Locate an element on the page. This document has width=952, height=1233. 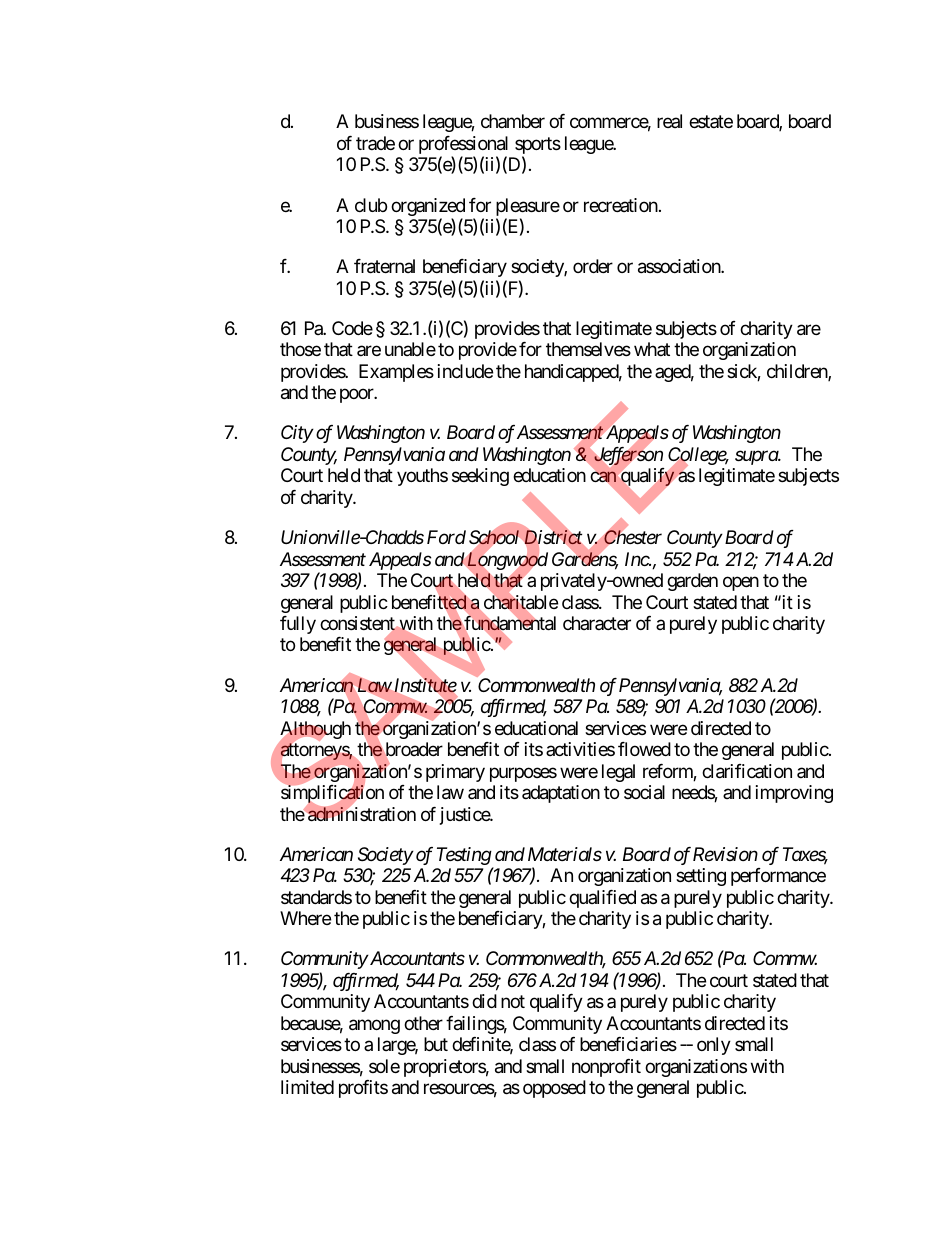
Examples is located at coordinates (396, 373).
